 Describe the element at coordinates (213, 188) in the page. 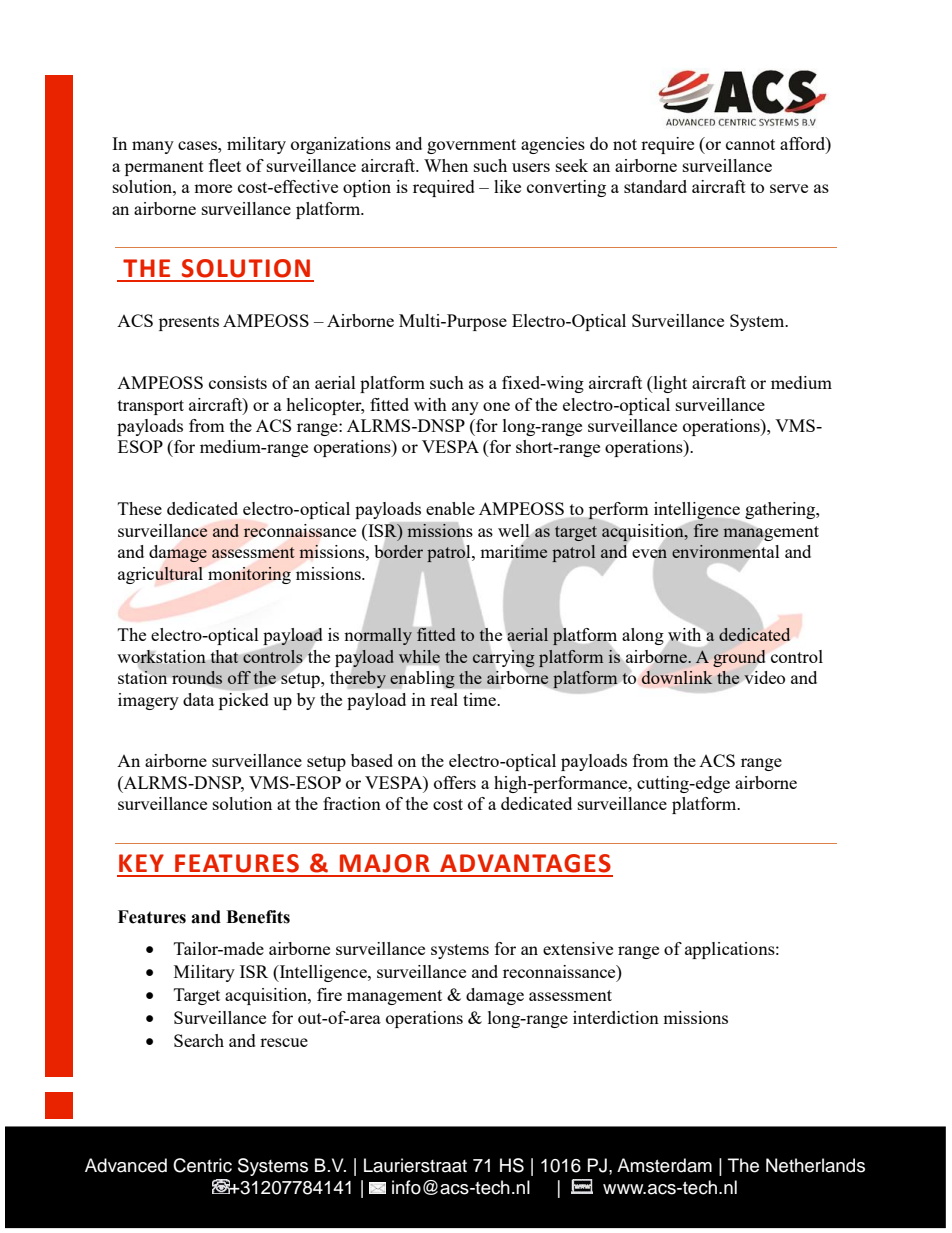

I see `more` at that location.
